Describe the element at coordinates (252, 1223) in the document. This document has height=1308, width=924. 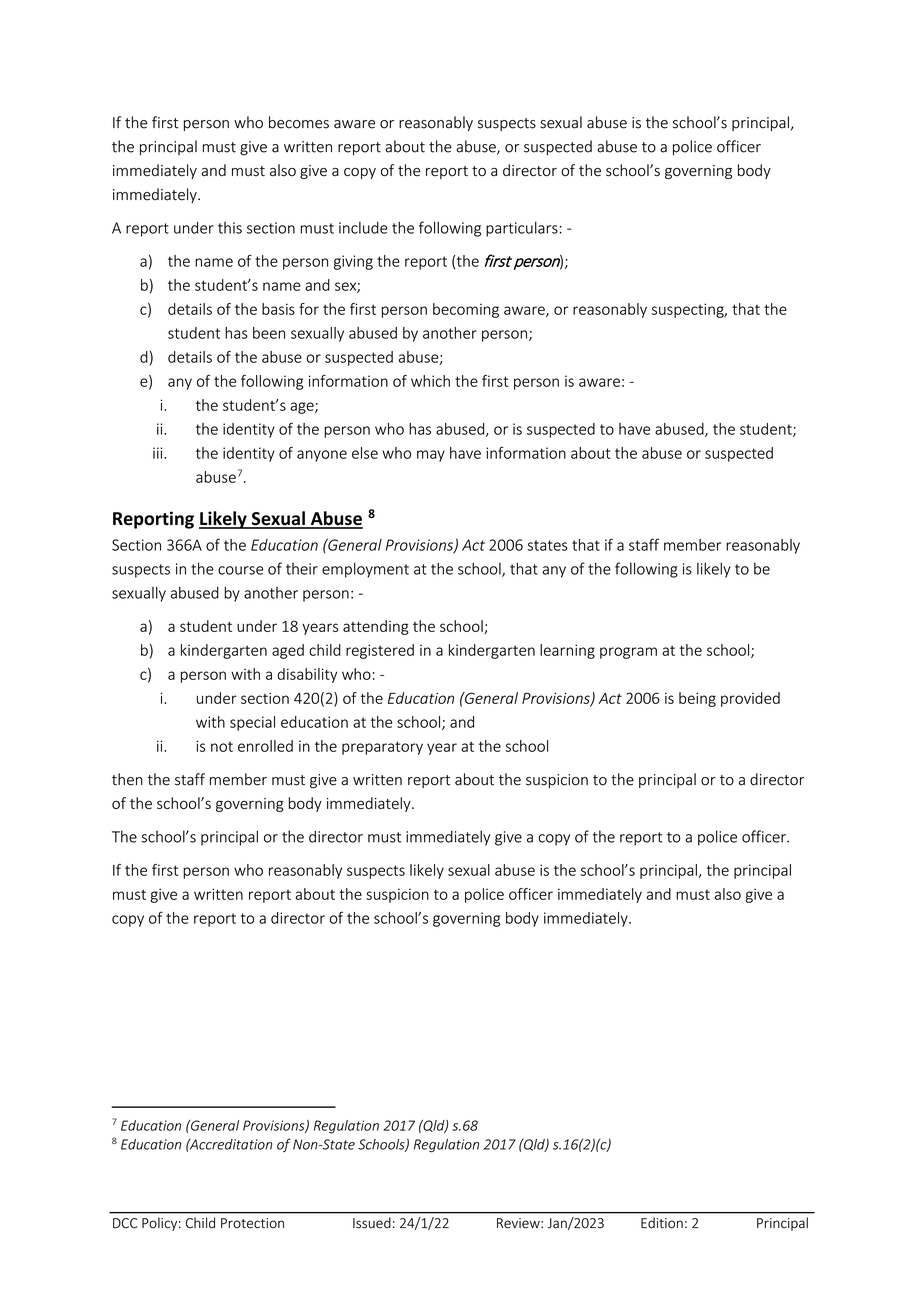
I see `Protection` at that location.
